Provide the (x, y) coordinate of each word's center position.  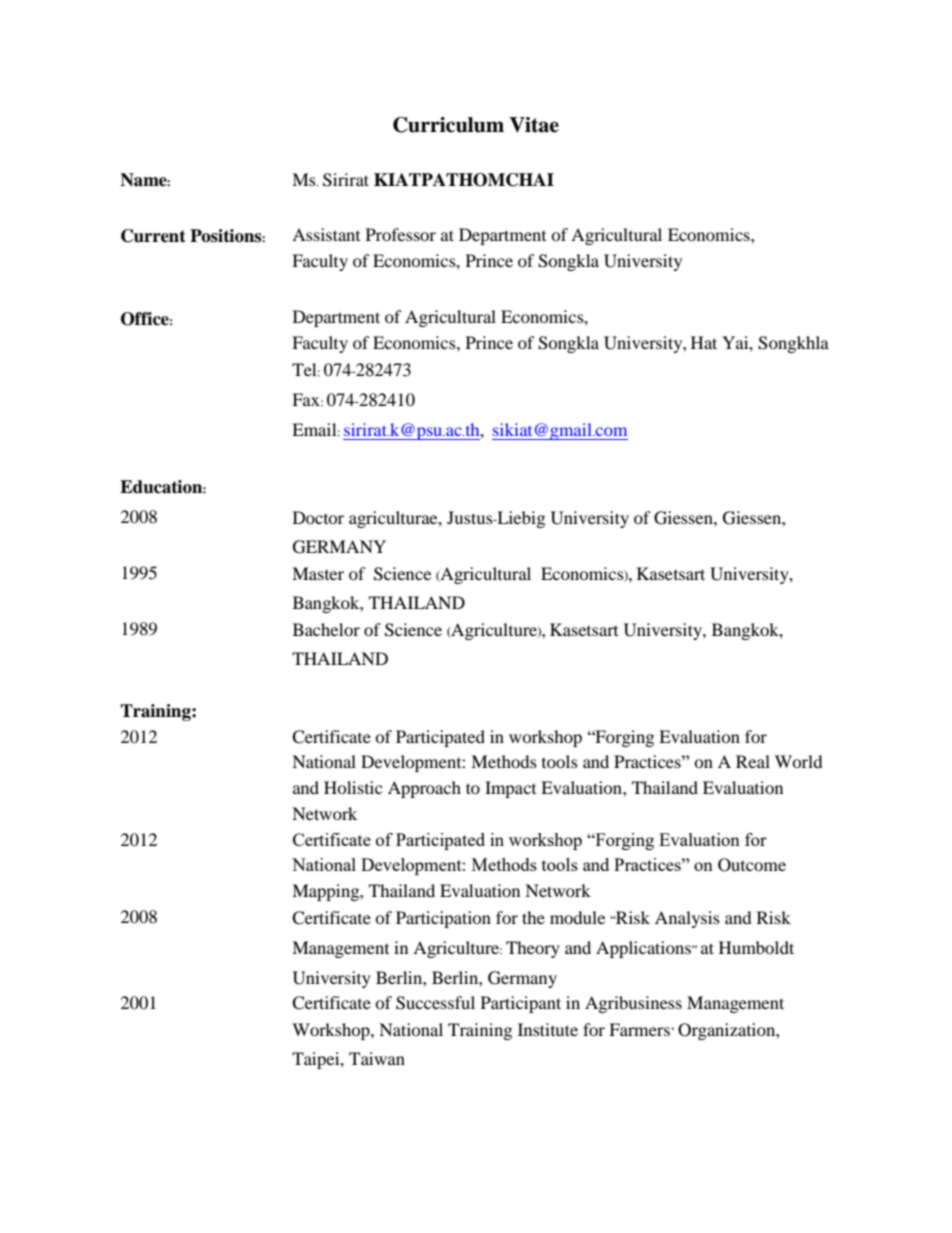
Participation (443, 919)
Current (153, 236)
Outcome (752, 865)
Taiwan (377, 1058)
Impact (510, 789)
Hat (704, 342)
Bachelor (326, 629)
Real (753, 761)
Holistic (353, 787)
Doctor (318, 517)
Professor (401, 234)
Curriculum (448, 125)
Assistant (326, 234)
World (799, 761)
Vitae (534, 125)
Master (318, 573)
